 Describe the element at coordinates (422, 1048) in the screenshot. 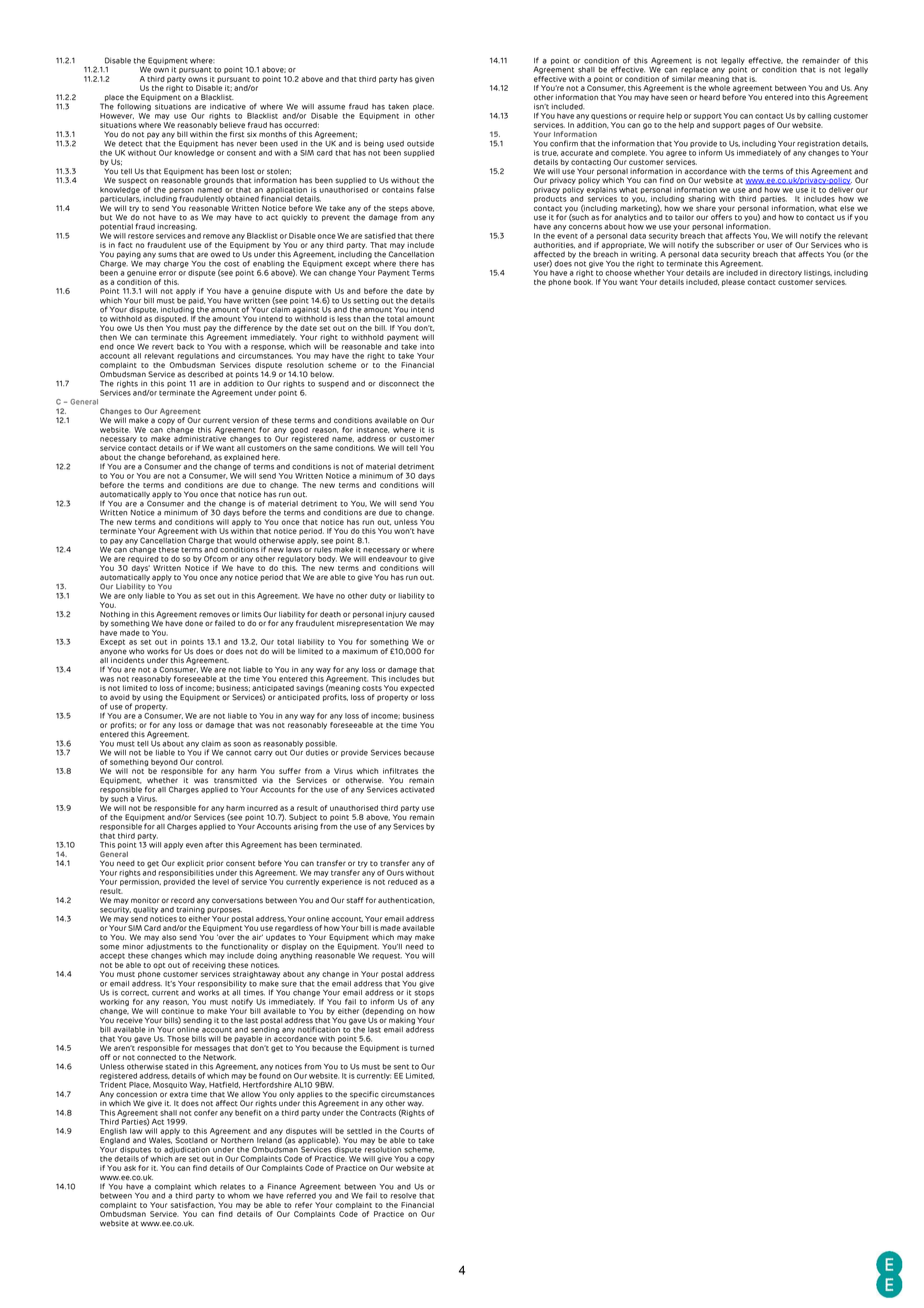

I see `turned` at that location.
